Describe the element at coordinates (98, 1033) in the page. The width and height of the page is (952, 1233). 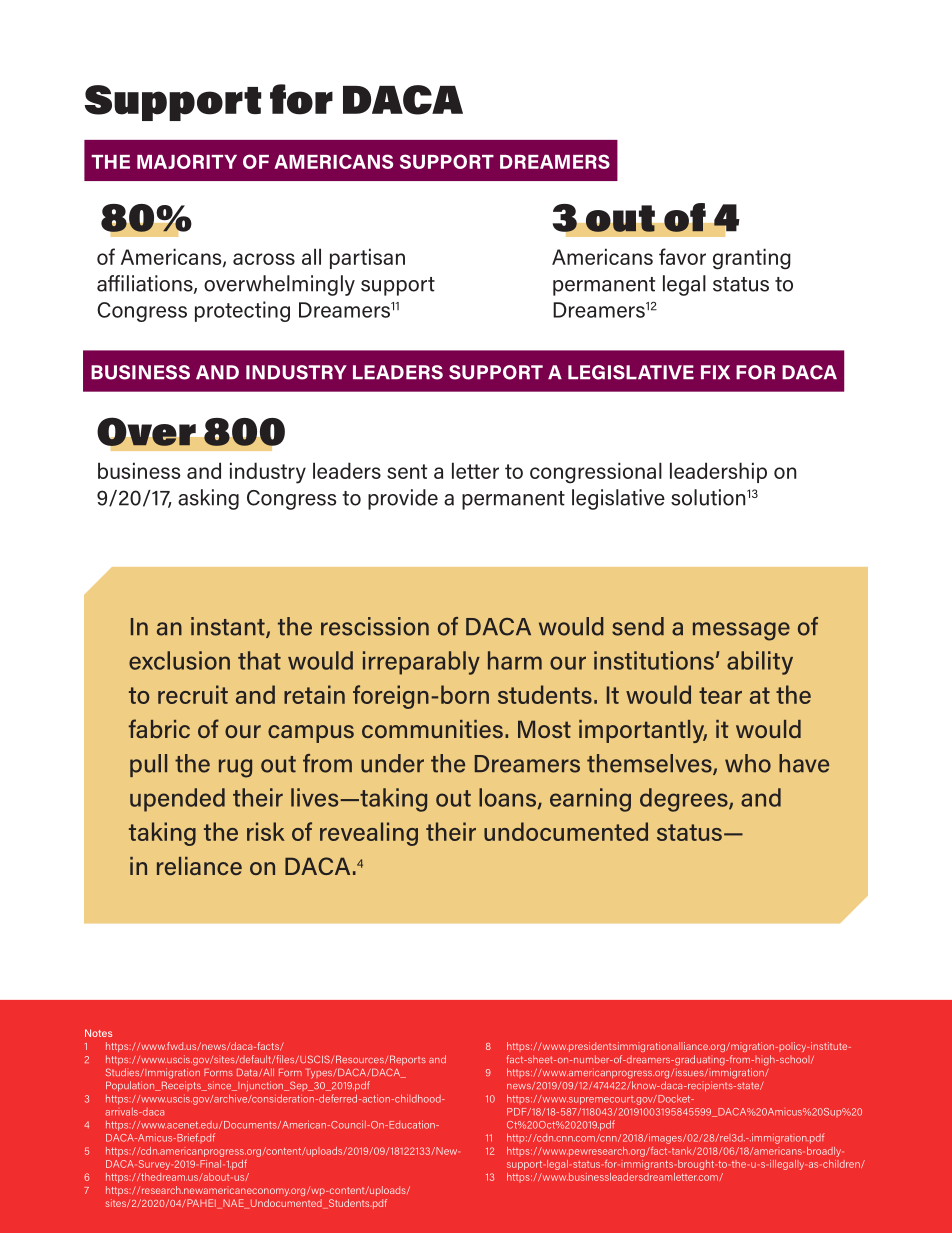
I see `Notes` at that location.
